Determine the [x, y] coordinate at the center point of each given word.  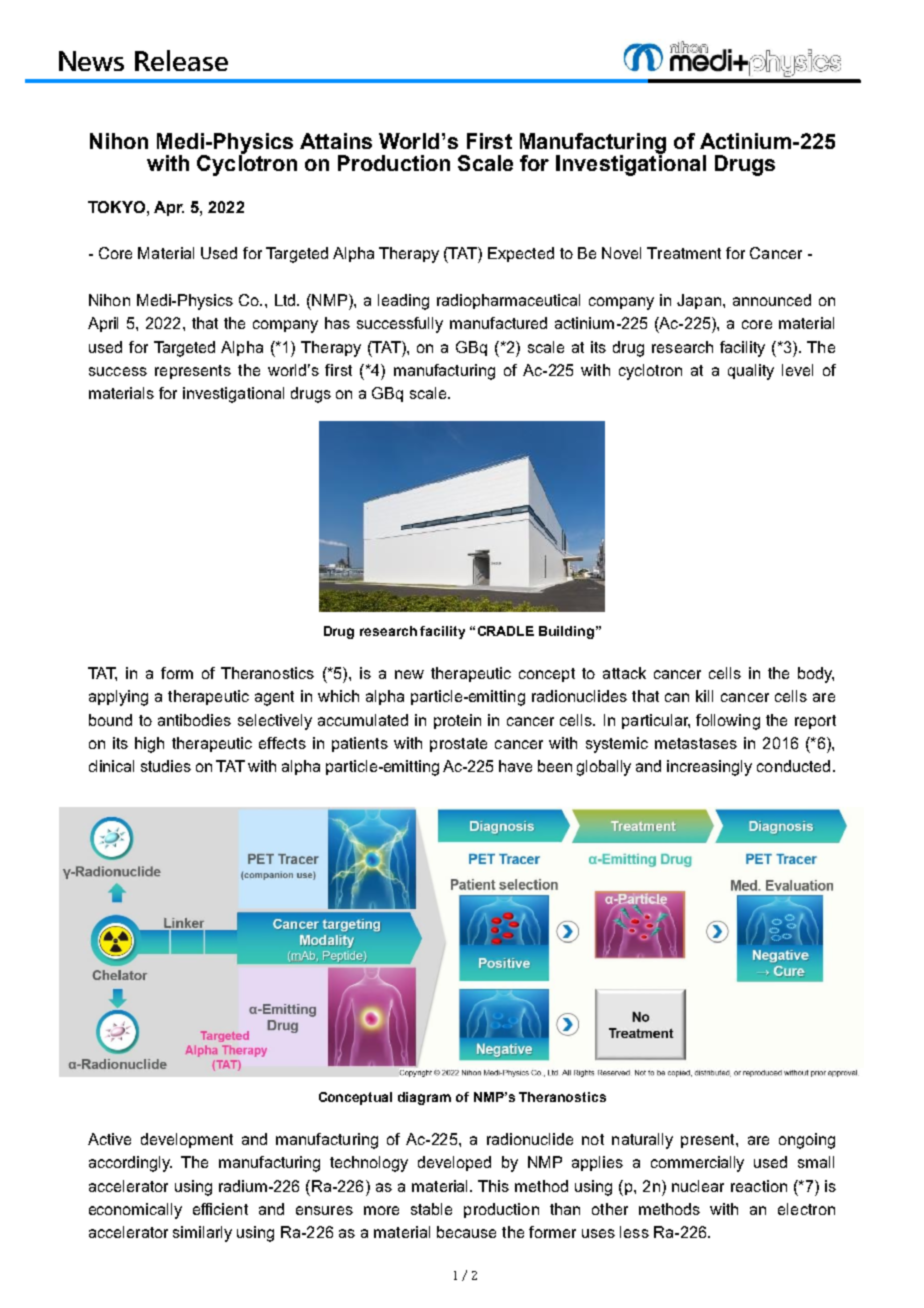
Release [181, 60]
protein [457, 721]
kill [704, 696]
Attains [336, 141]
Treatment [684, 253]
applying [118, 698]
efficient [220, 1209]
